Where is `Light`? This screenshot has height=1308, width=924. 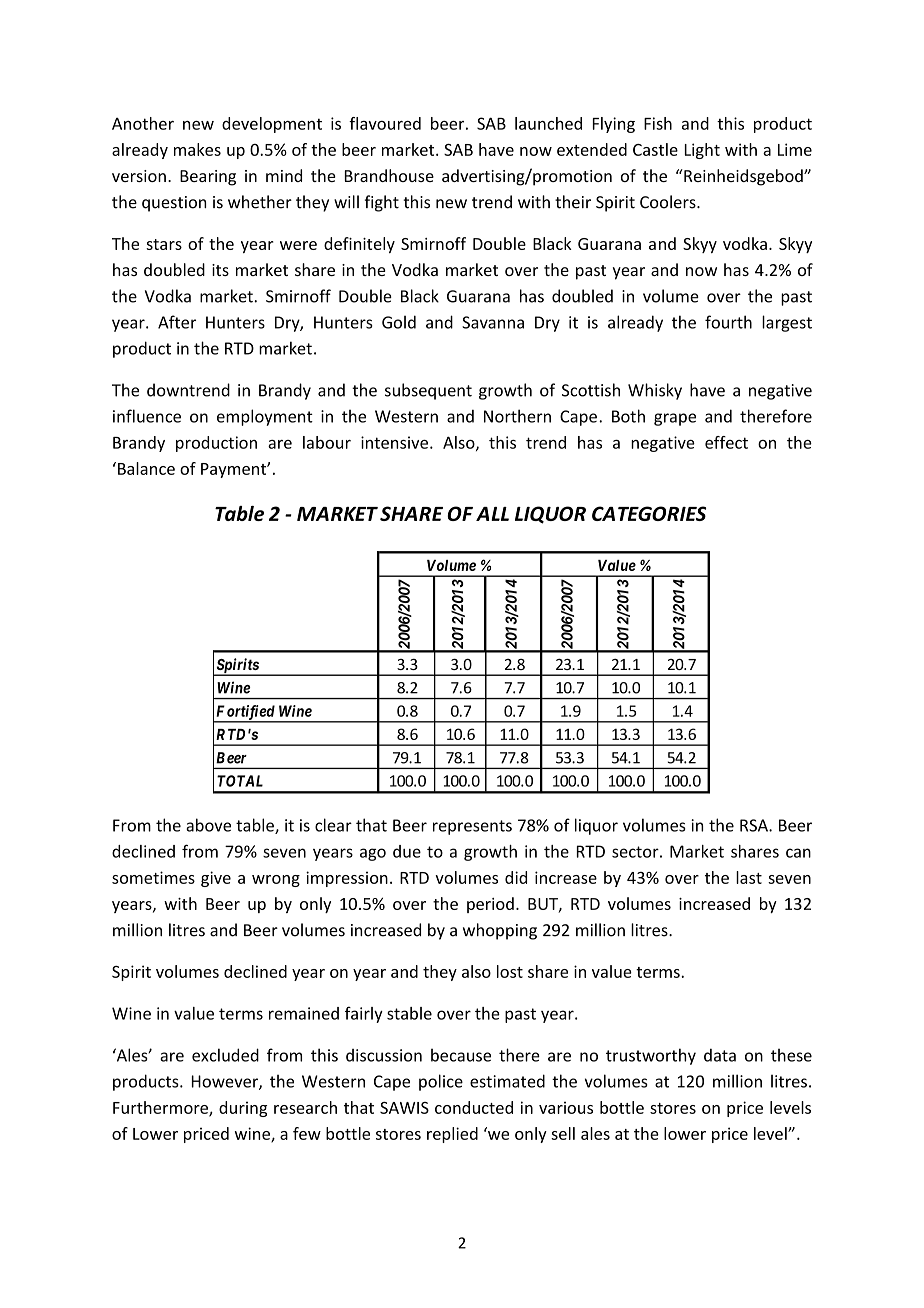 Light is located at coordinates (702, 151).
